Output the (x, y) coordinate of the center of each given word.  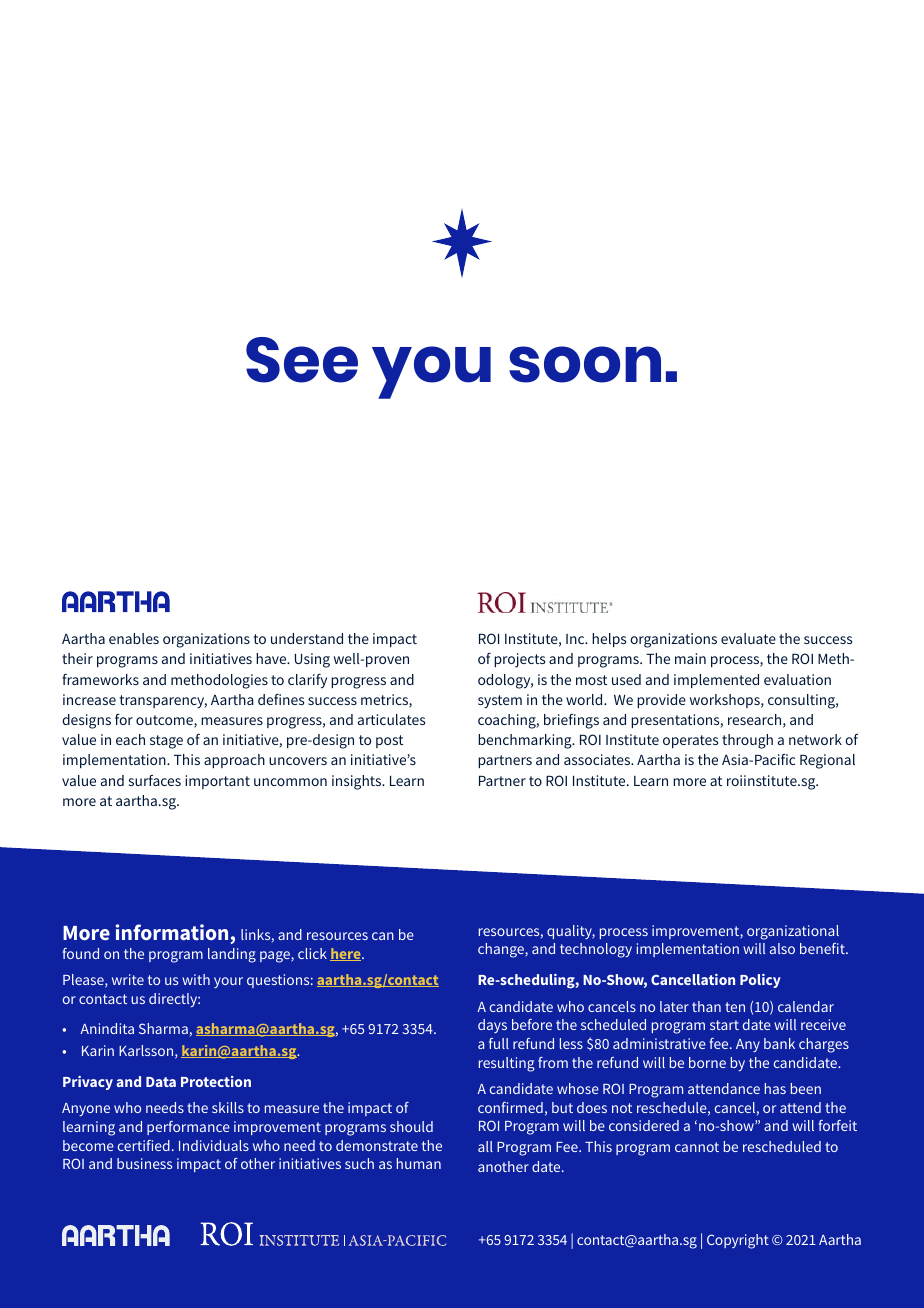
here (346, 954)
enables (134, 638)
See (302, 360)
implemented (716, 681)
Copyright (738, 1241)
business (144, 1163)
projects (519, 660)
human (419, 1163)
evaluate (748, 638)
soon (585, 364)
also (782, 948)
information (172, 932)
